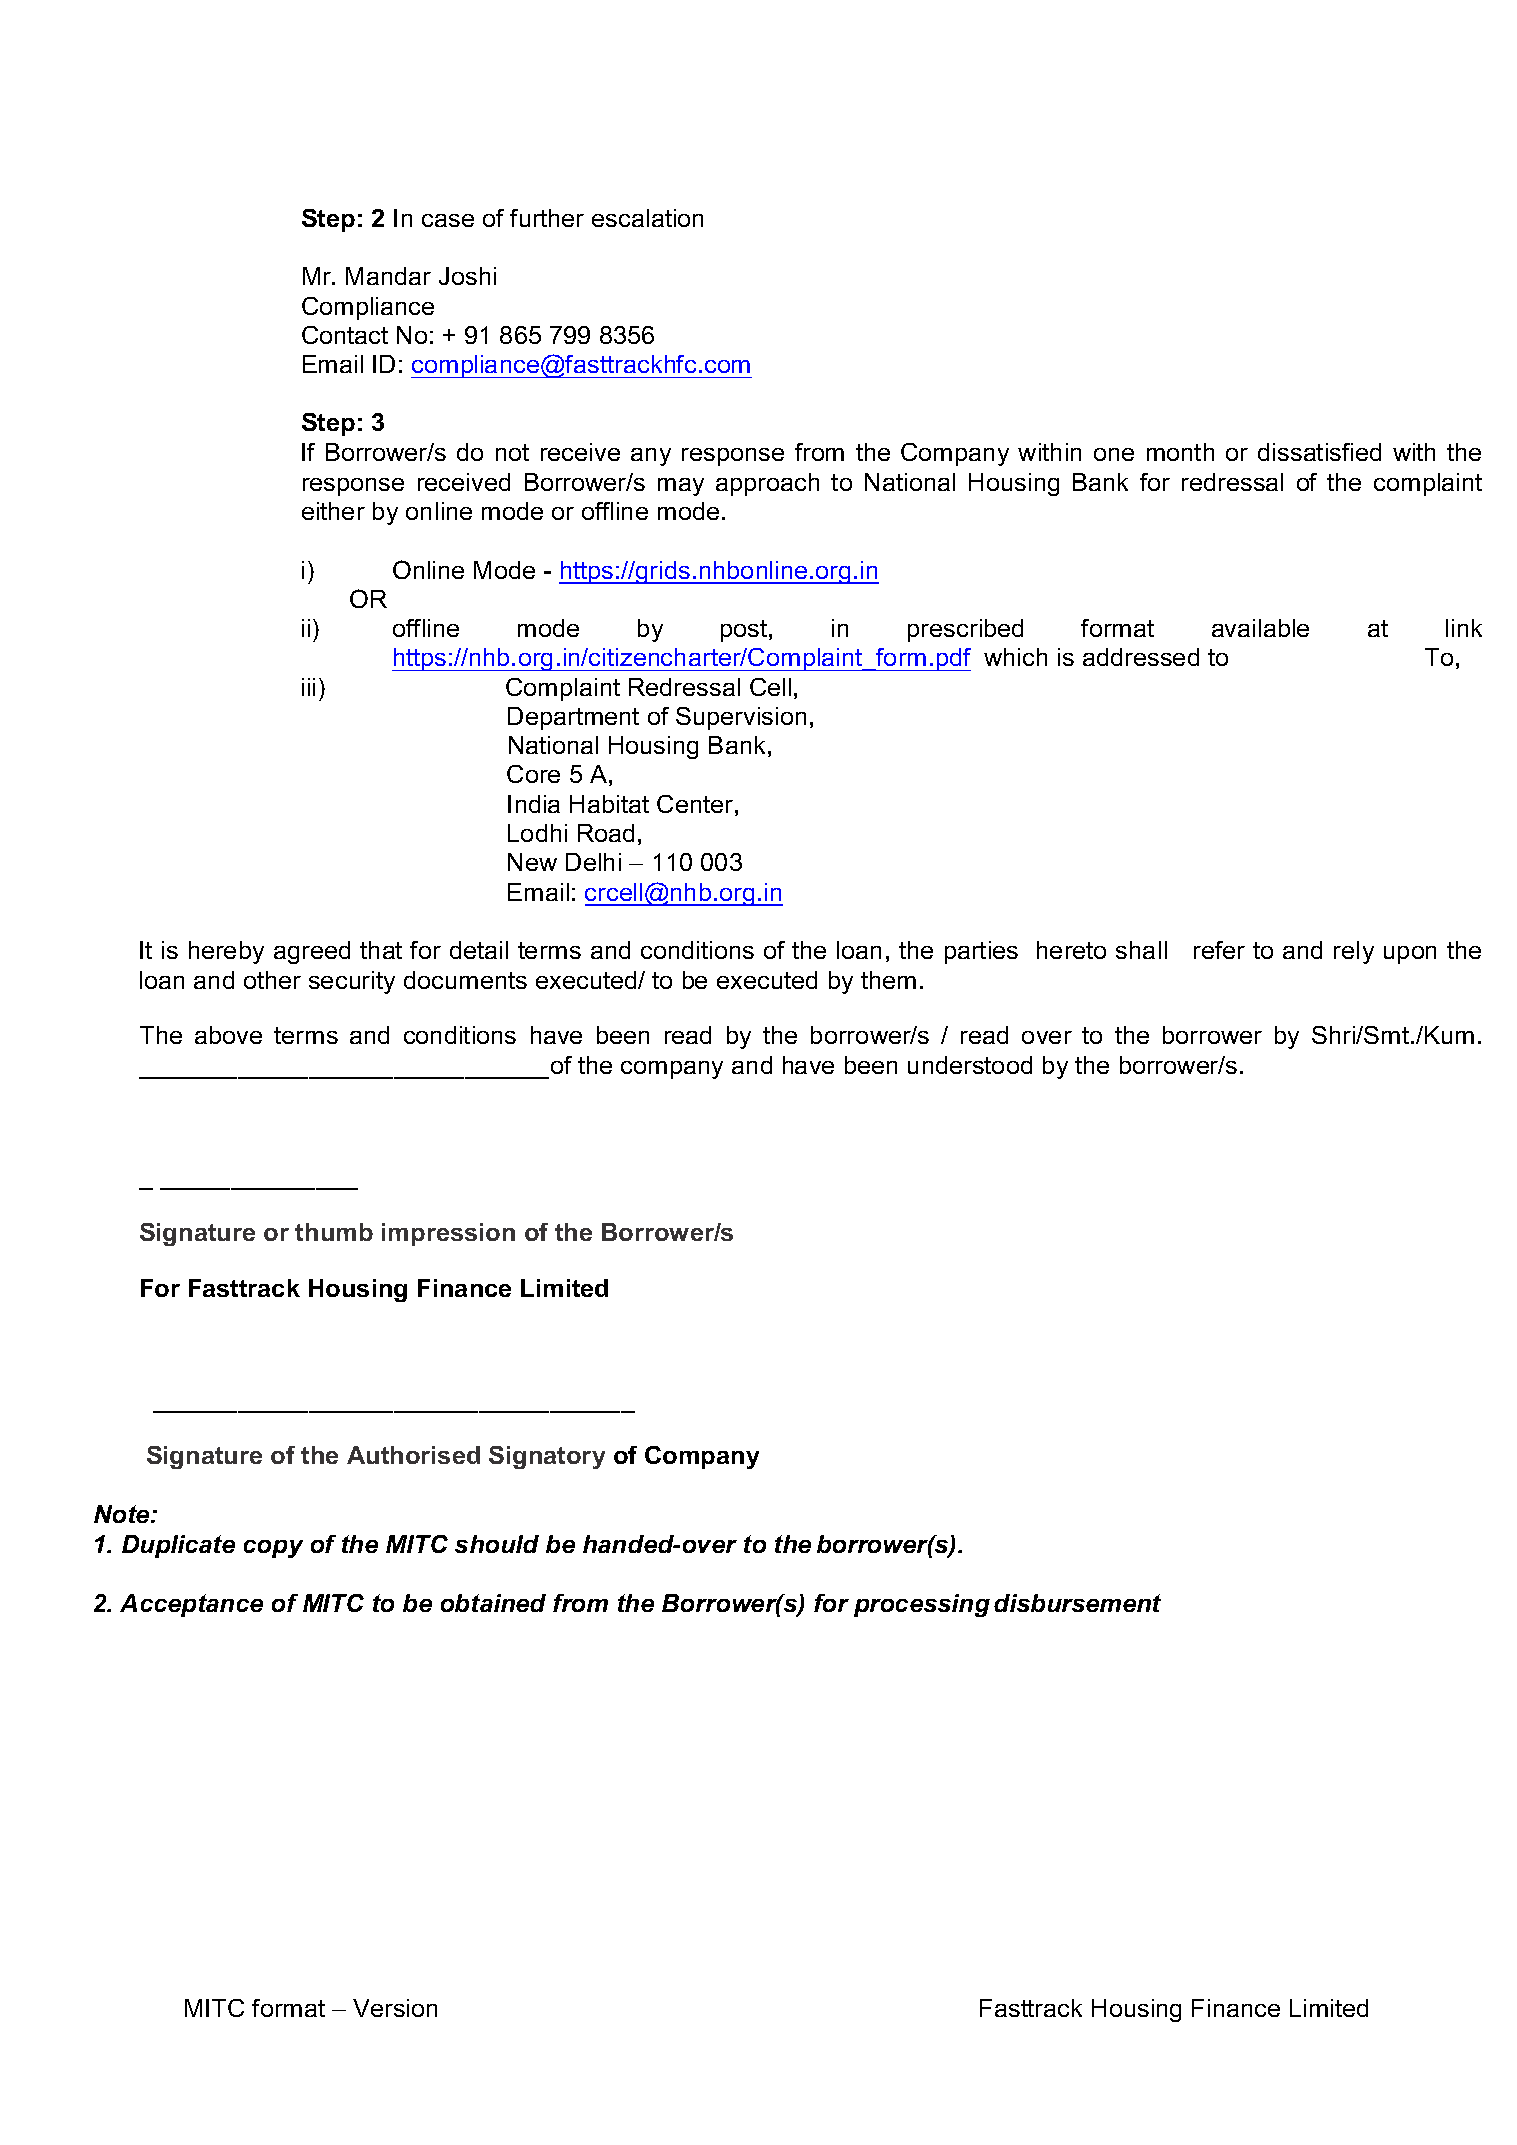  I want to click on understood, so click(970, 1065).
